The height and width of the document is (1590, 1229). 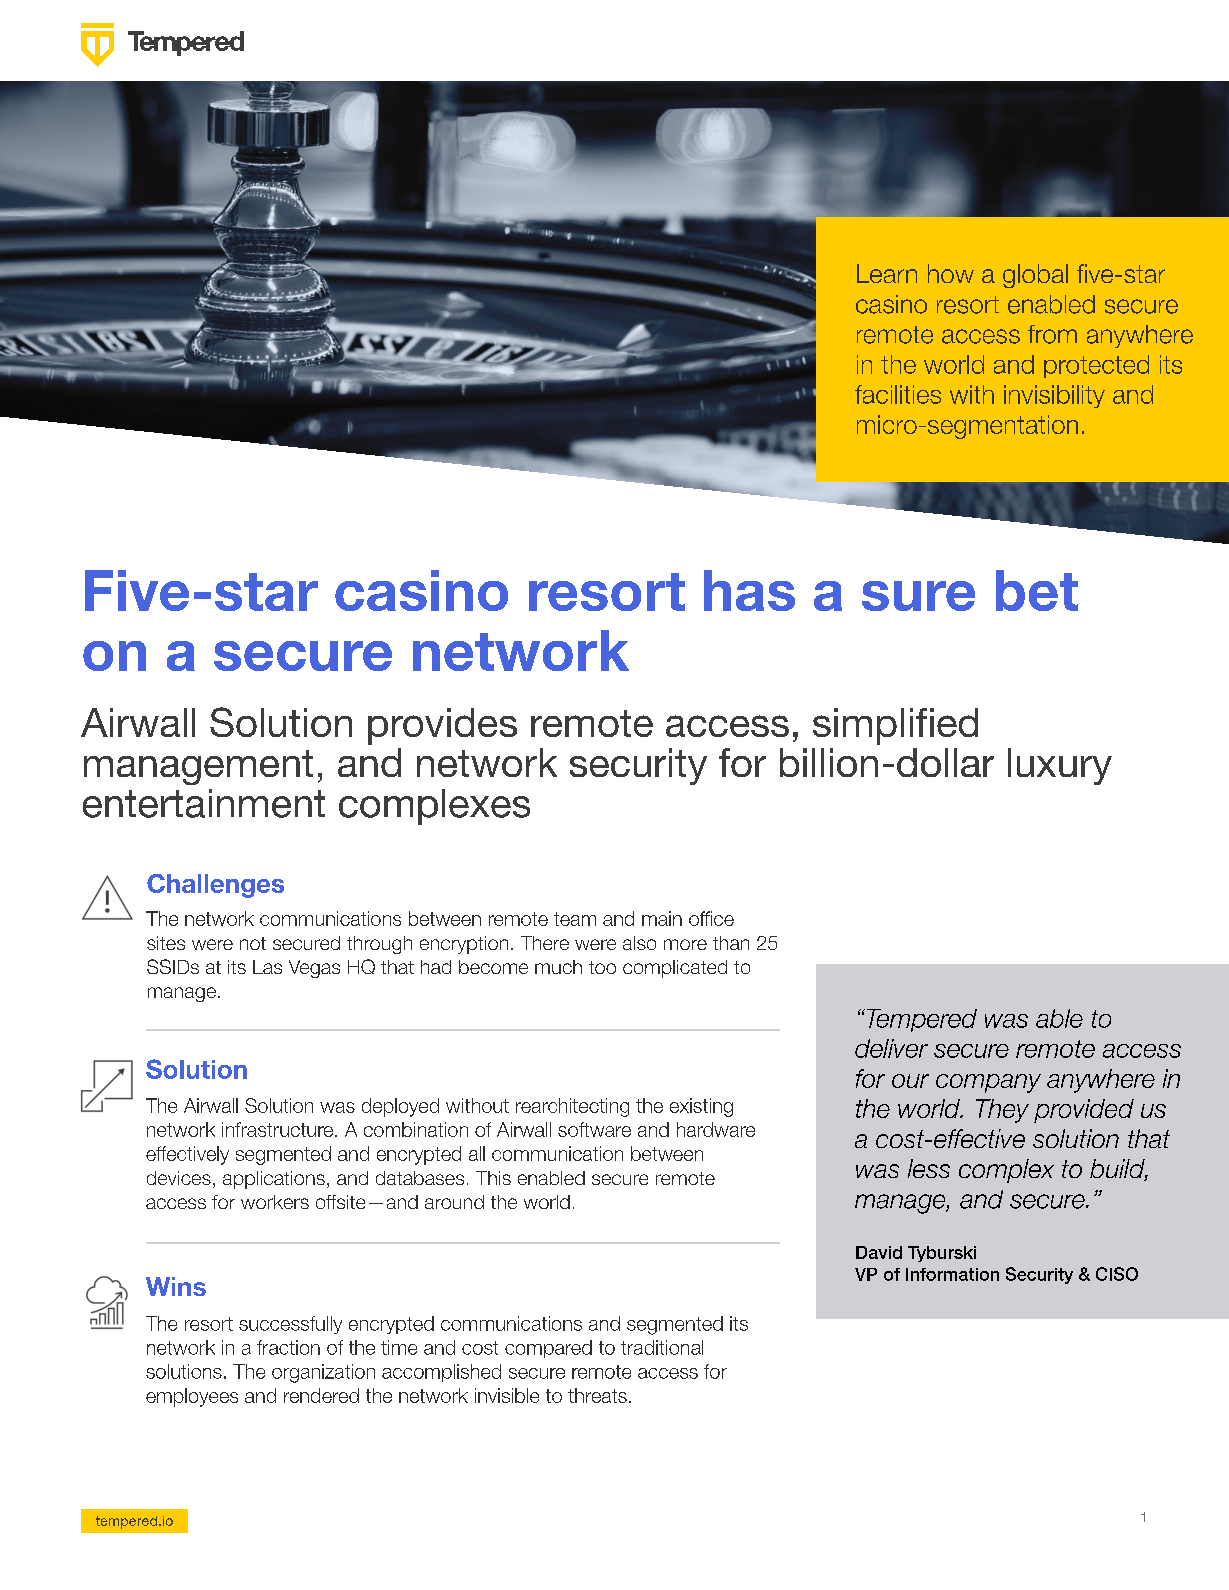 What do you see at coordinates (1035, 276) in the document?
I see `global` at bounding box center [1035, 276].
